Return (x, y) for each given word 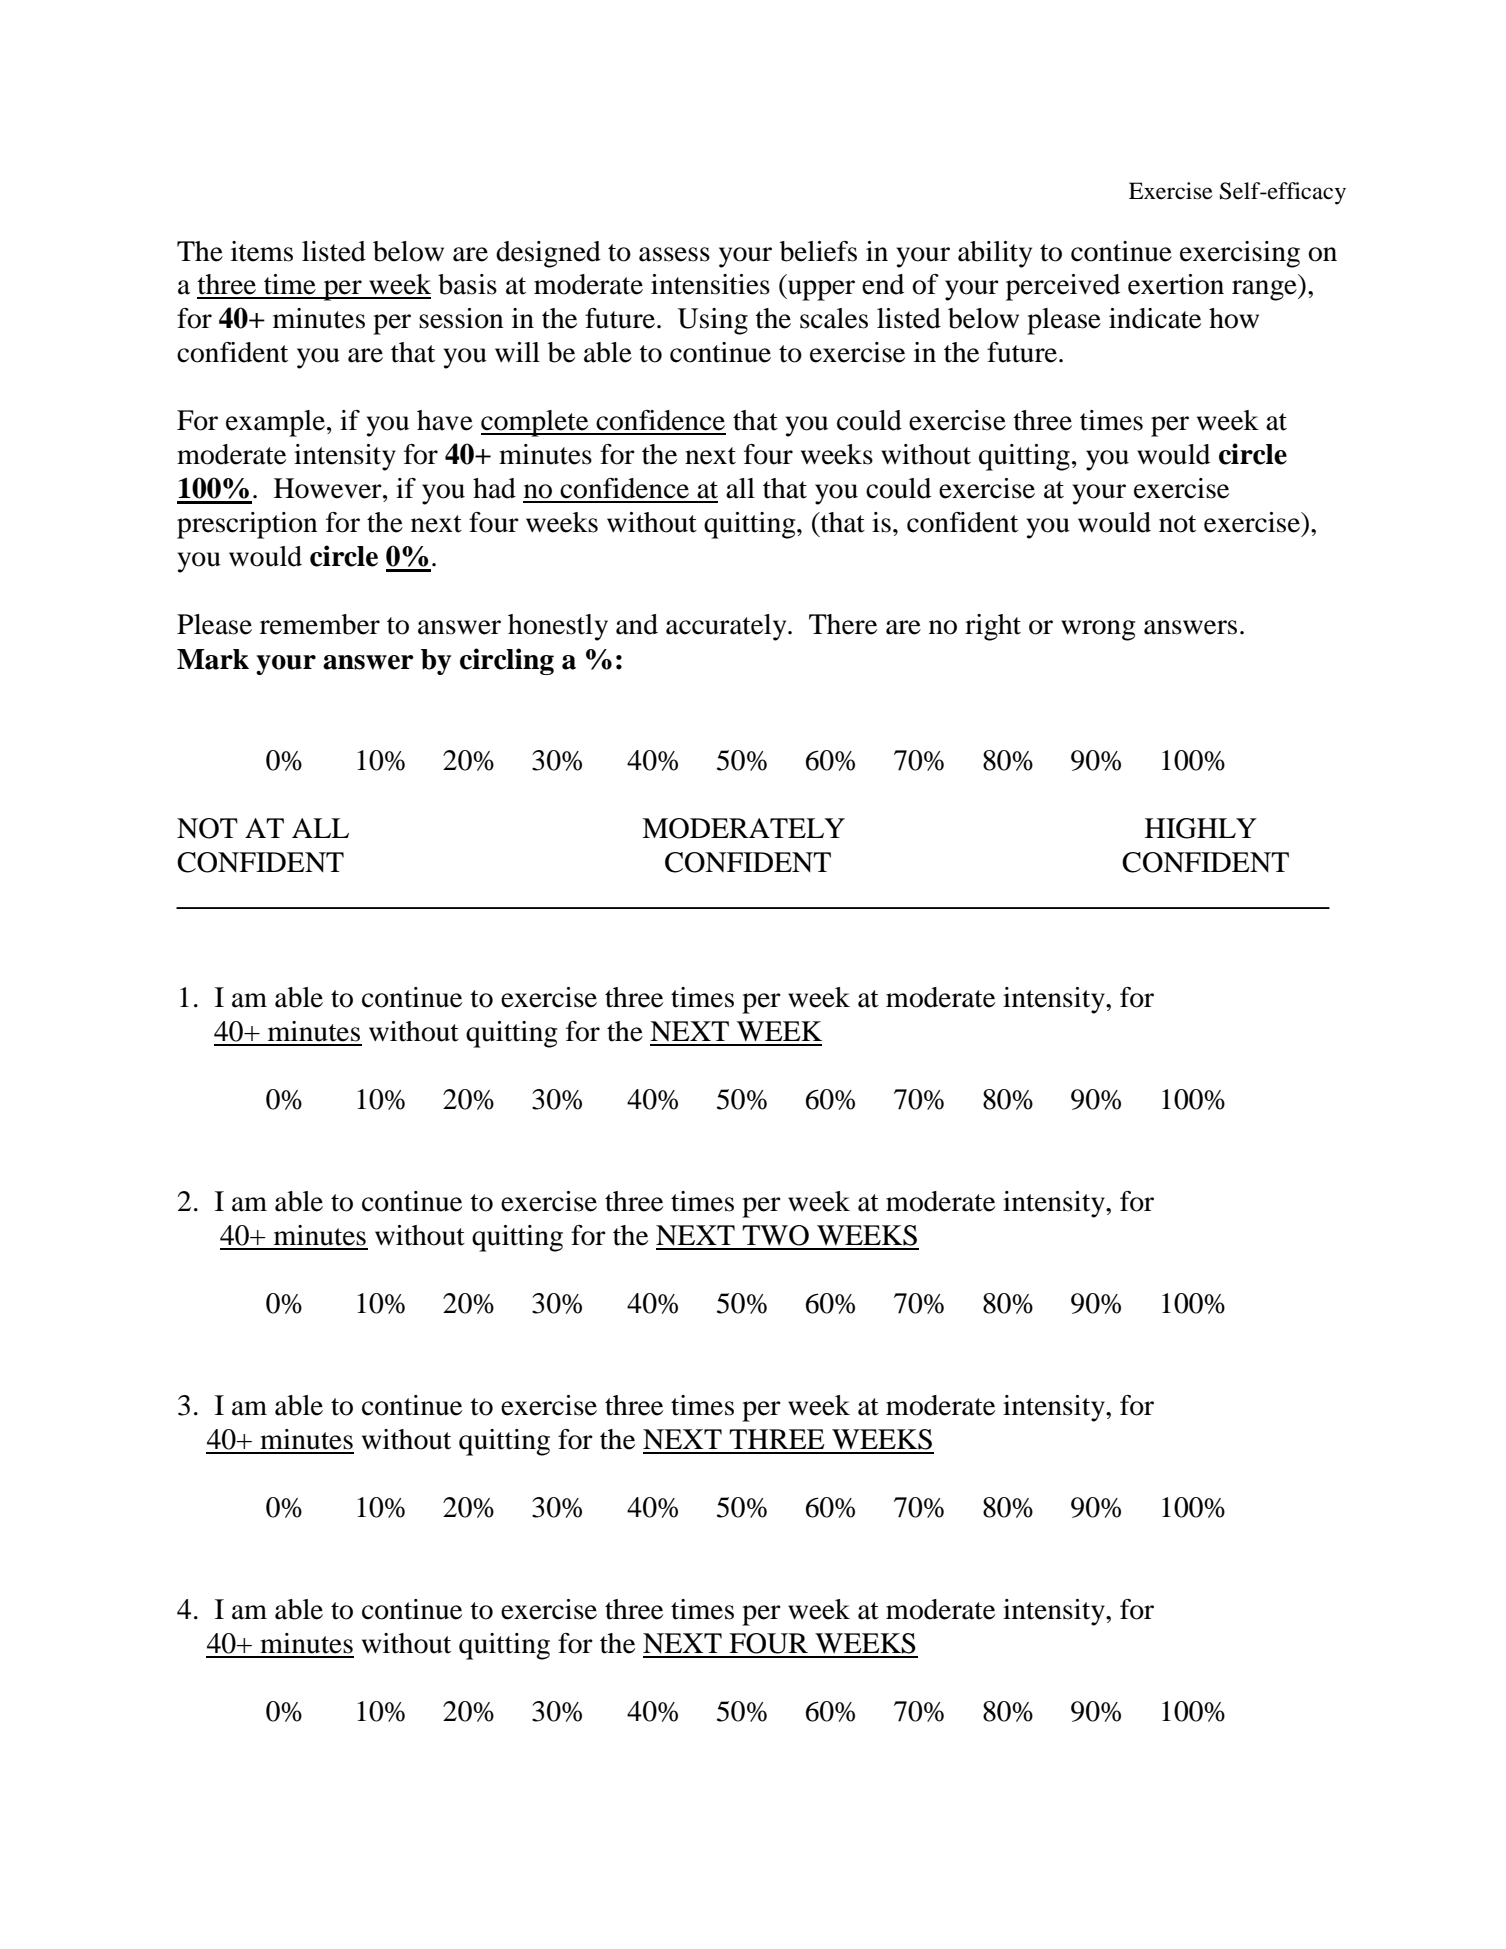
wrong (1098, 630)
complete (536, 423)
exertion (1176, 284)
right (993, 627)
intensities (710, 284)
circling (507, 661)
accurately (727, 627)
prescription (247, 525)
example (275, 423)
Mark (213, 659)
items (262, 251)
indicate (1155, 318)
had (494, 488)
